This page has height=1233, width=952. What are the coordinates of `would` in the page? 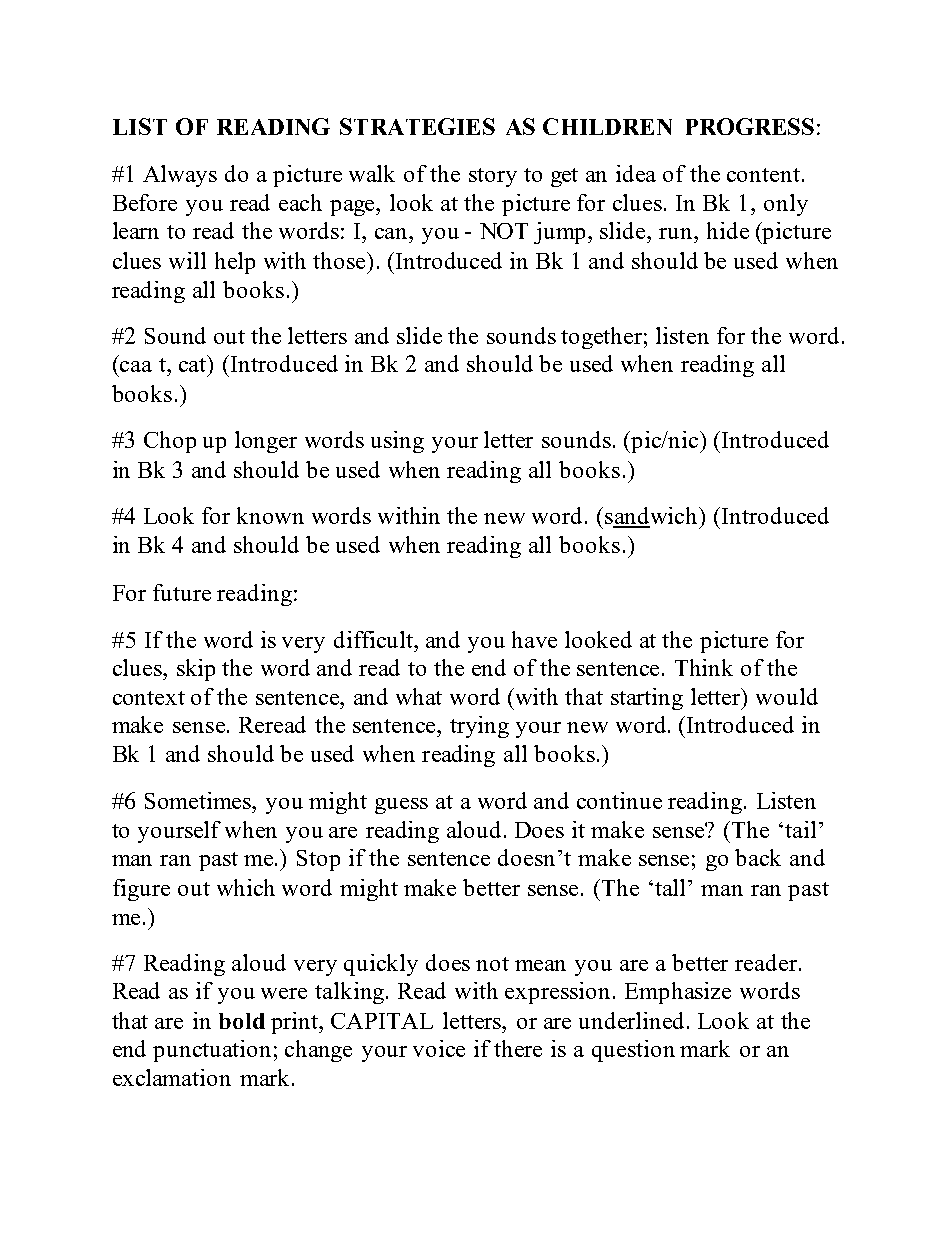 It's located at (787, 696).
